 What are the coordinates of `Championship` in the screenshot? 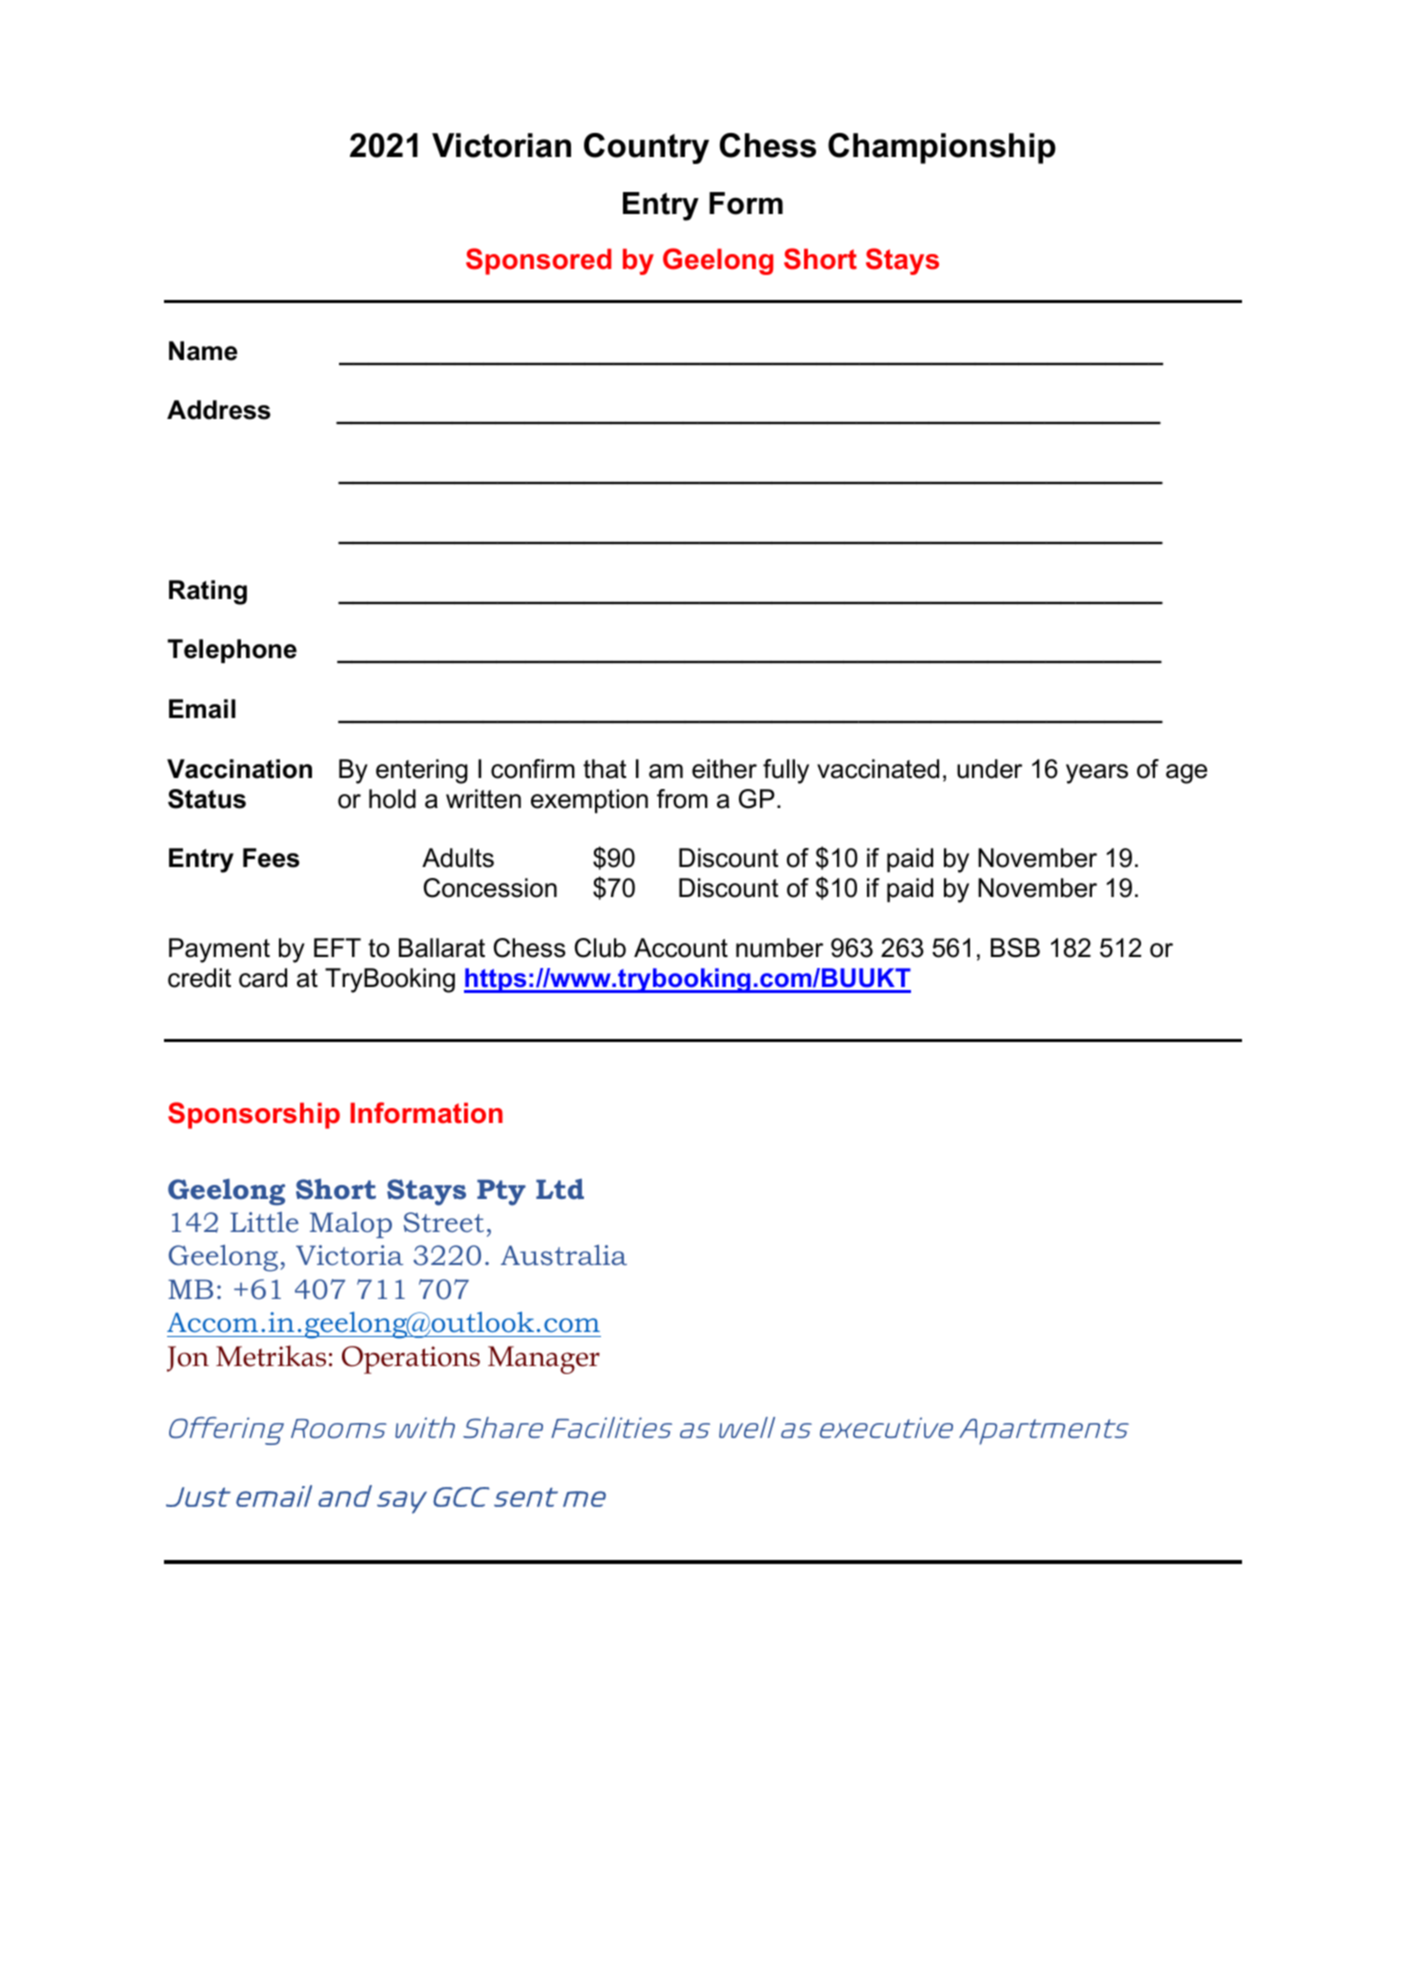 It's located at (942, 148).
